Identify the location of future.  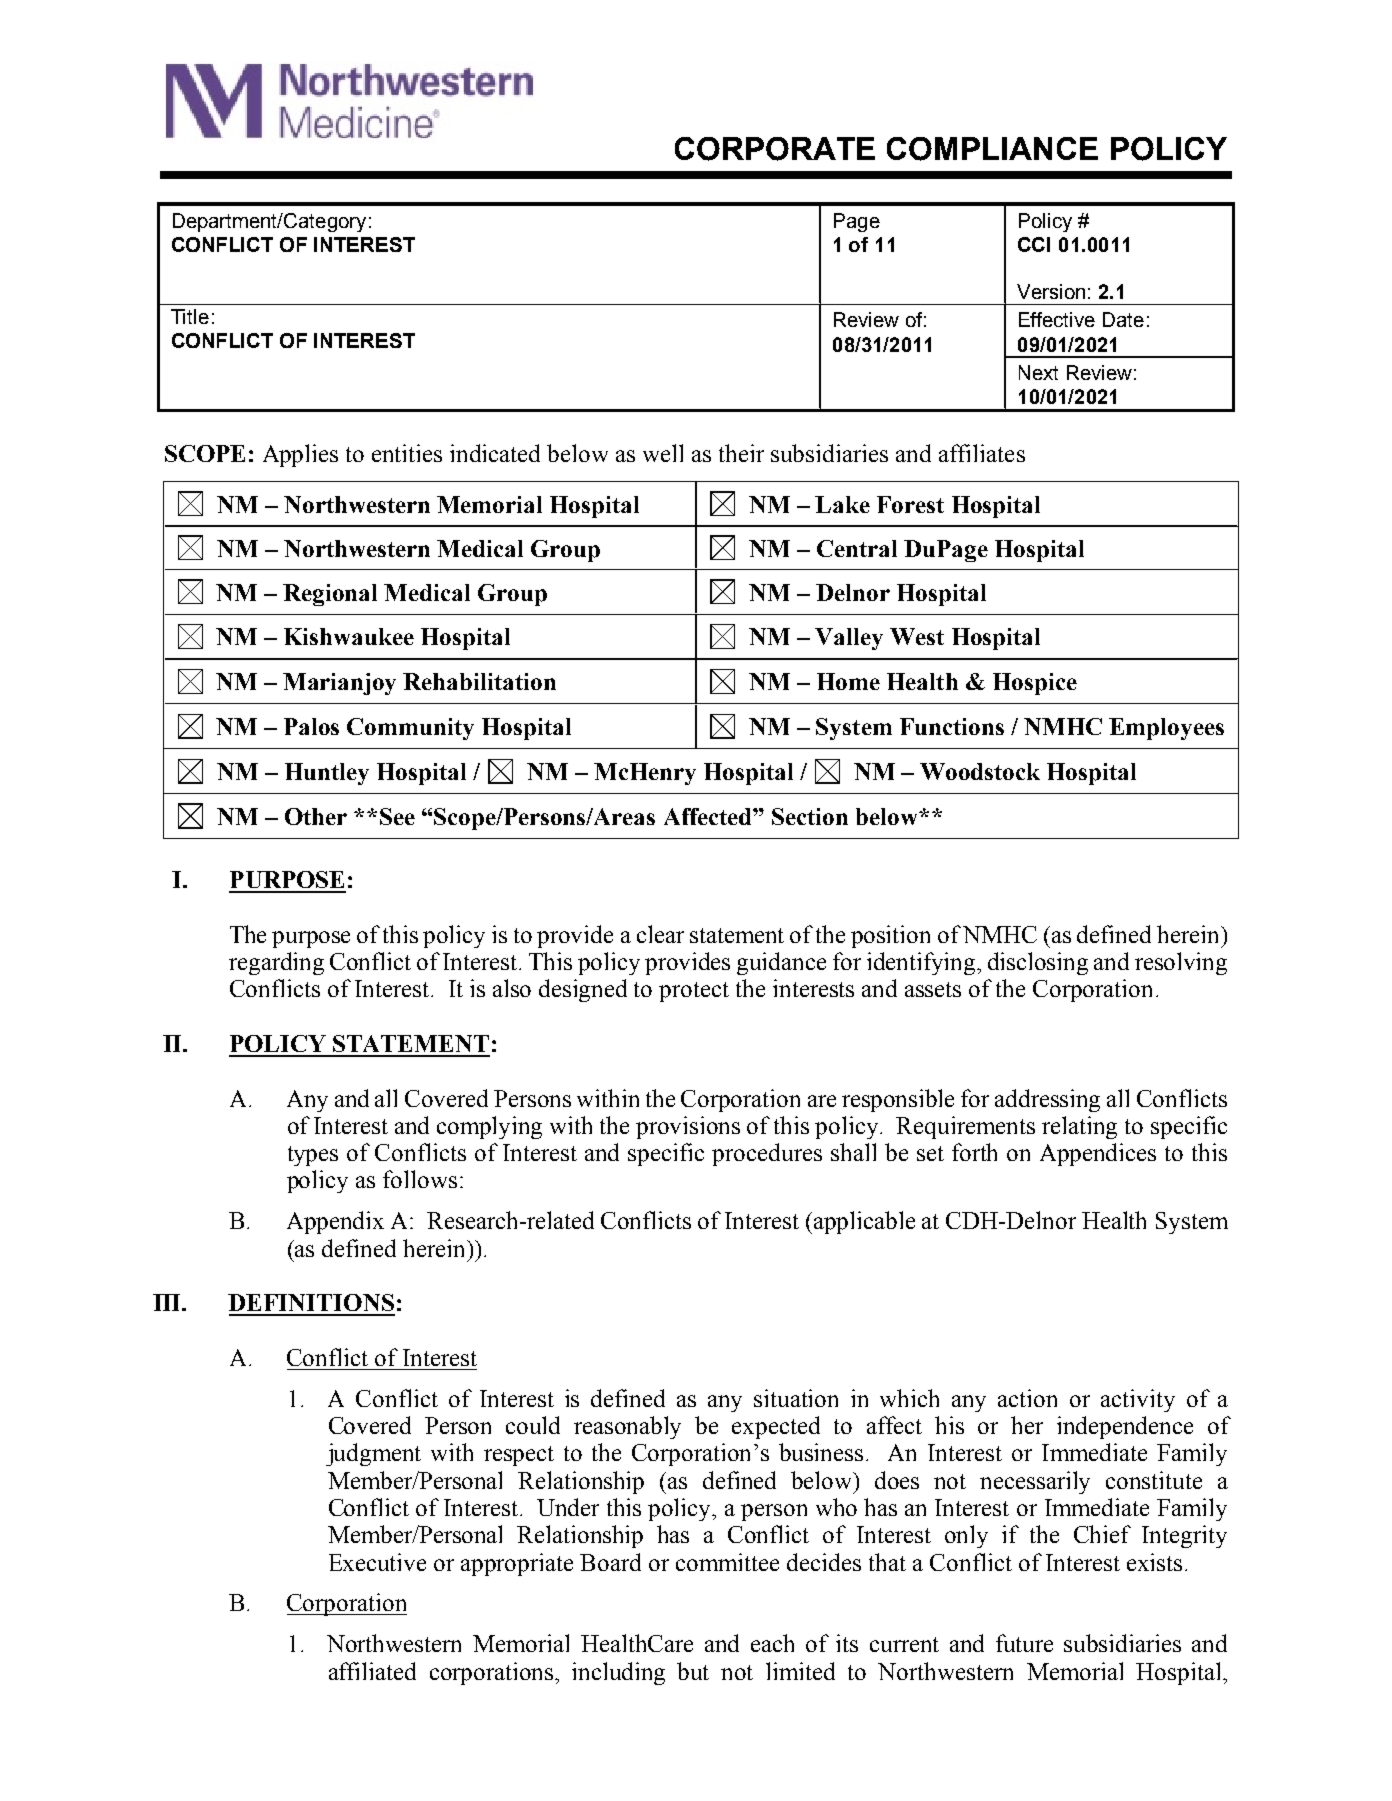
(1024, 1643).
